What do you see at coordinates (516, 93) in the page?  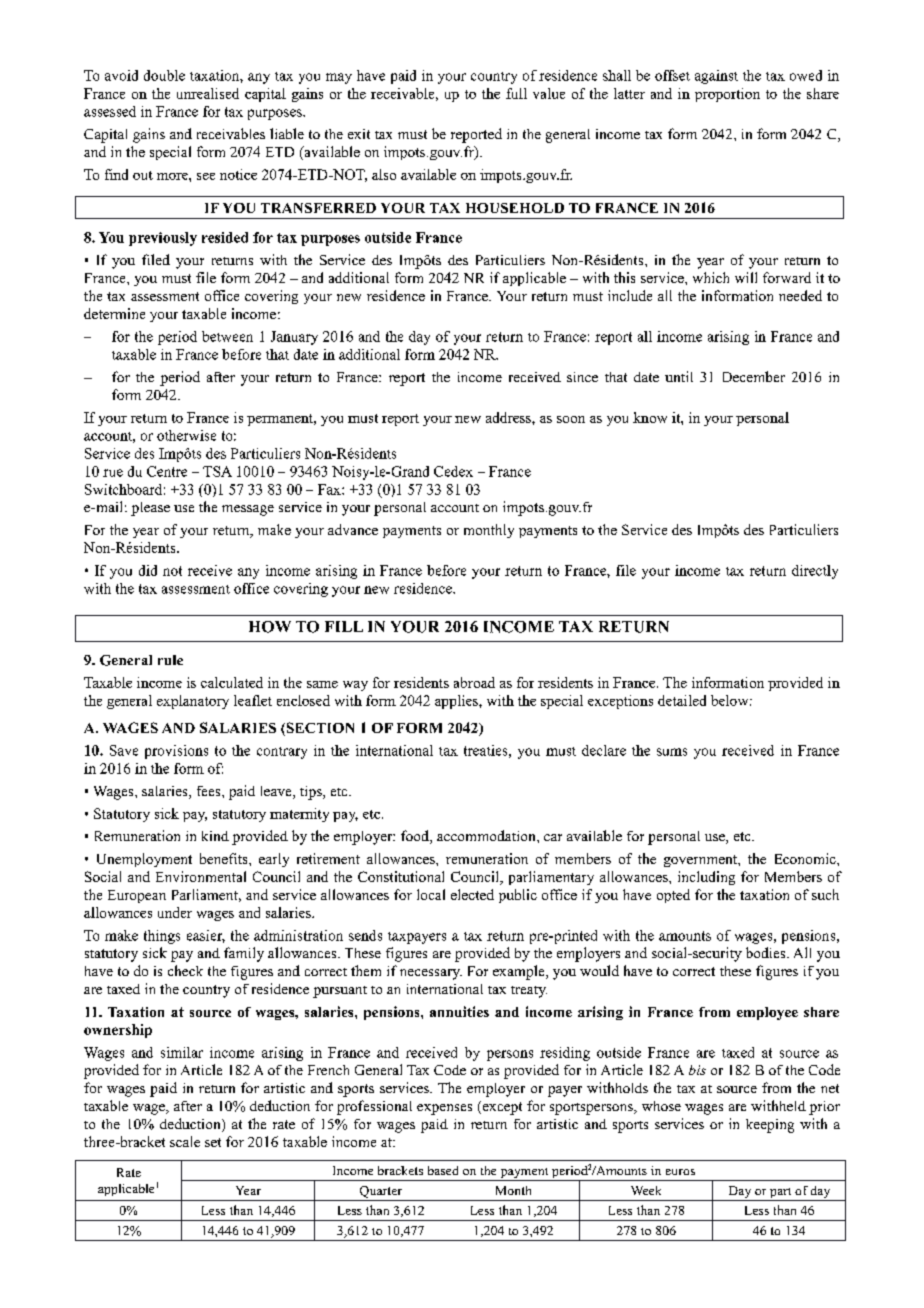 I see `full` at bounding box center [516, 93].
